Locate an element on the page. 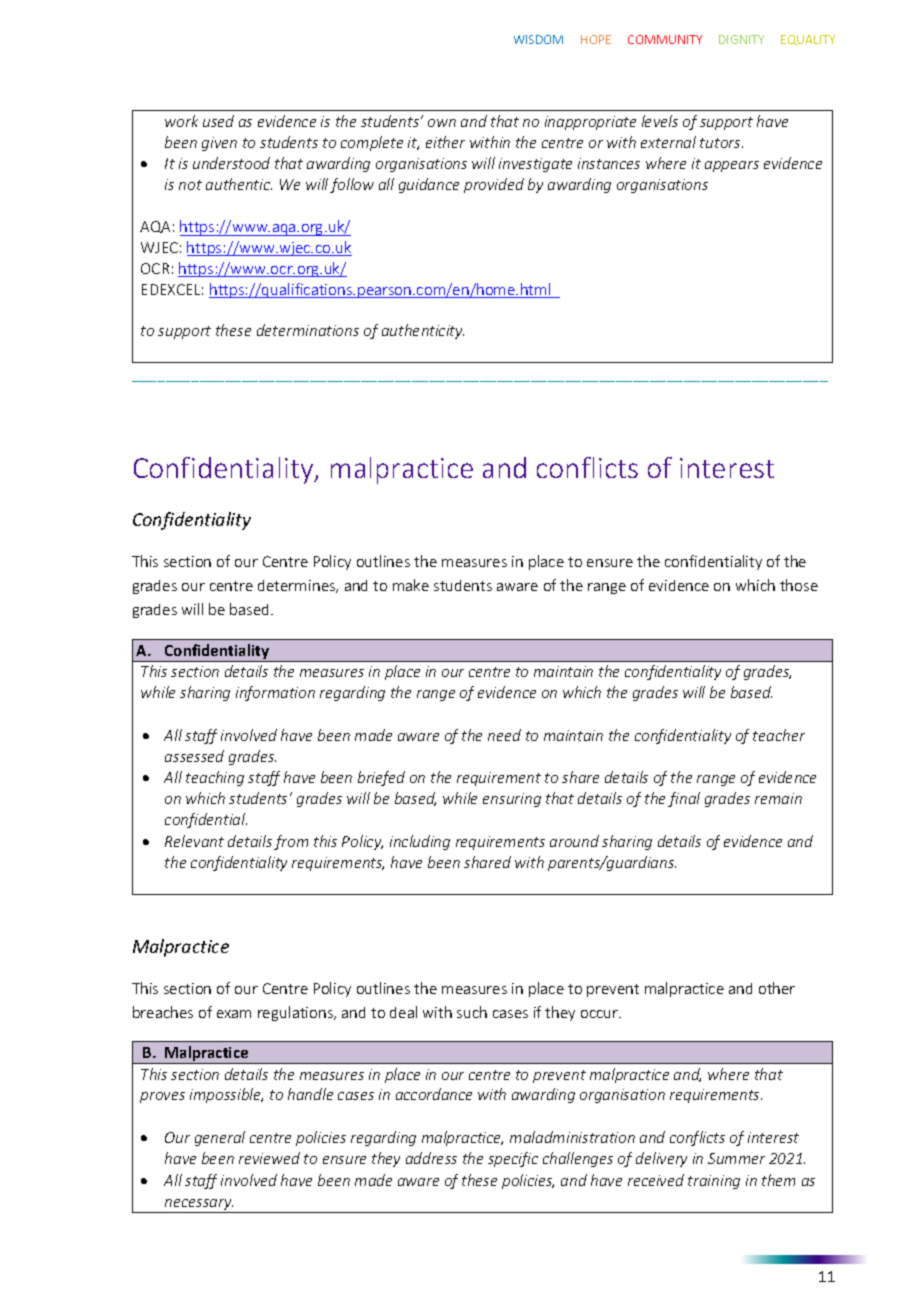 This page has width=924, height=1308. used is located at coordinates (218, 121).
